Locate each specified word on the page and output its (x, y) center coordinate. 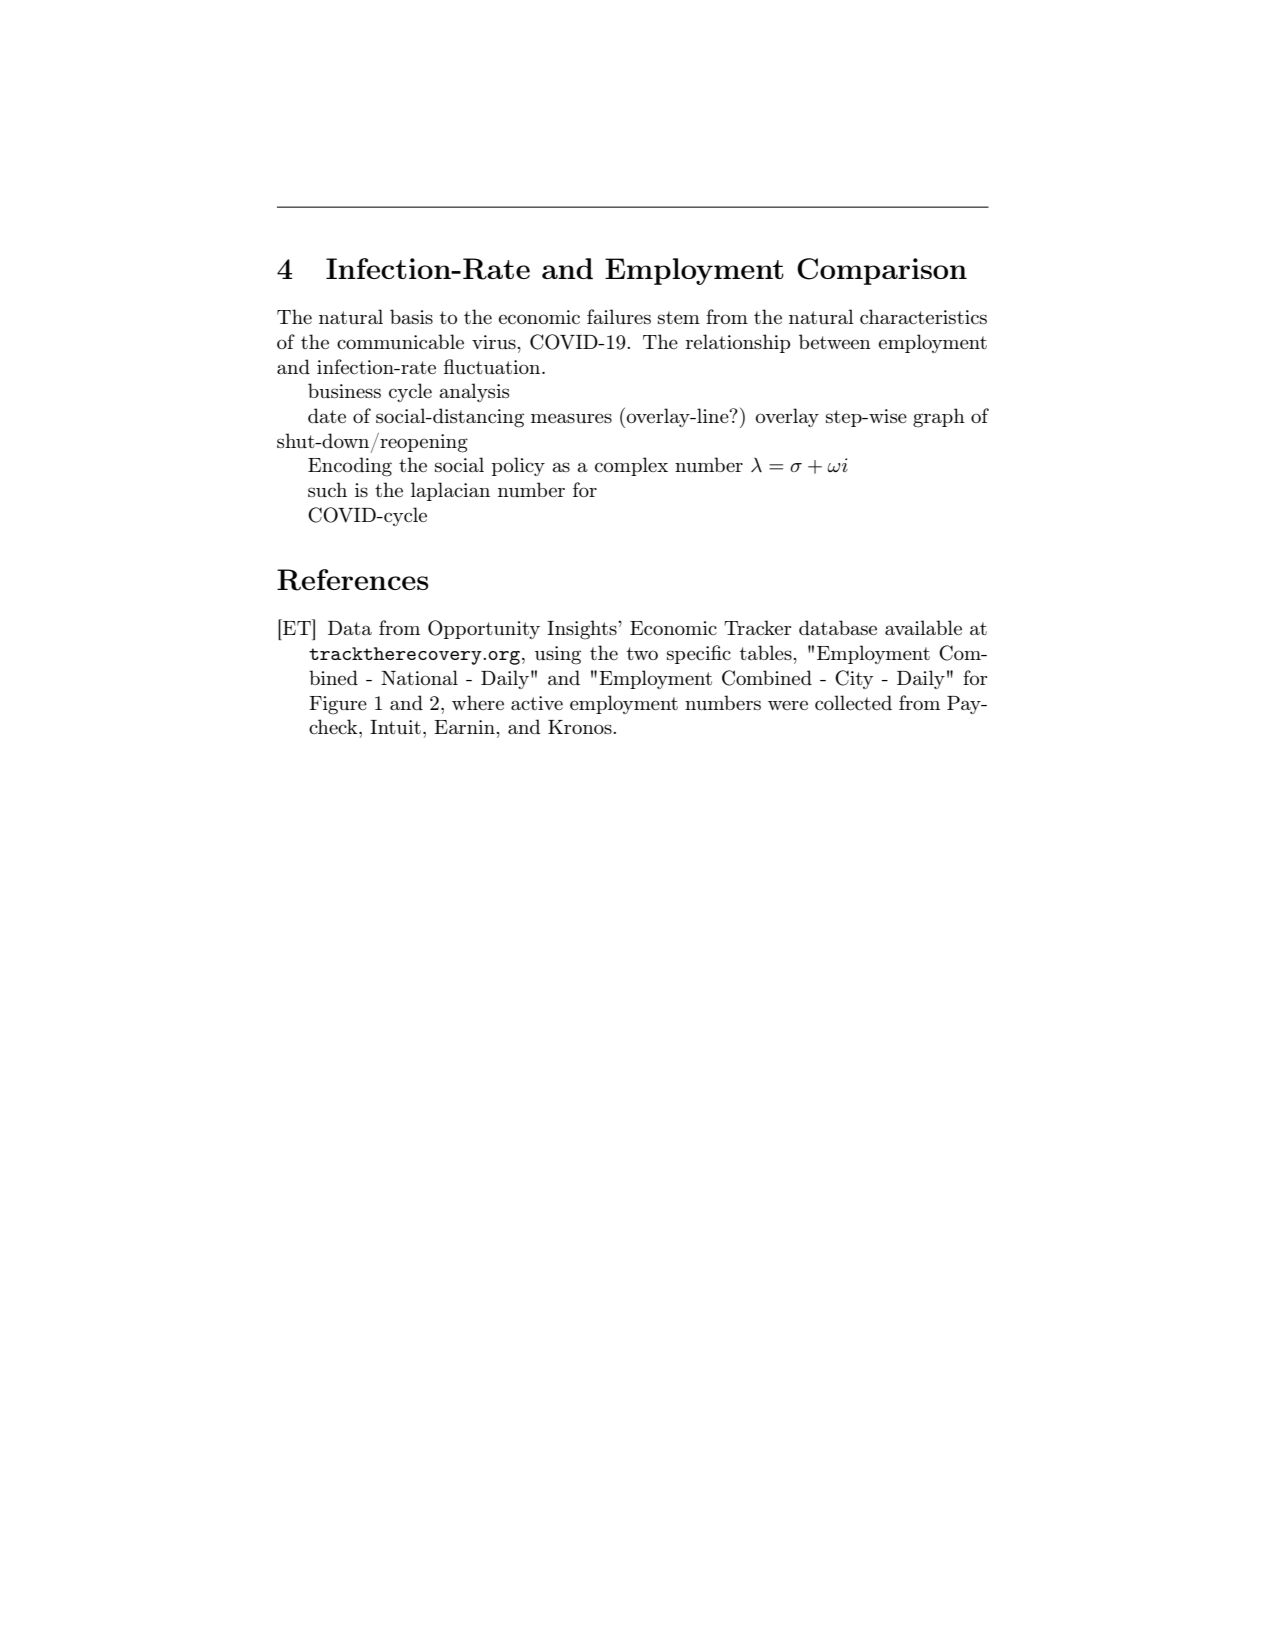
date (327, 415)
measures (571, 418)
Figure (338, 705)
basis (411, 316)
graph (939, 418)
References (353, 580)
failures (619, 316)
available (923, 627)
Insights (583, 630)
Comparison (882, 271)
